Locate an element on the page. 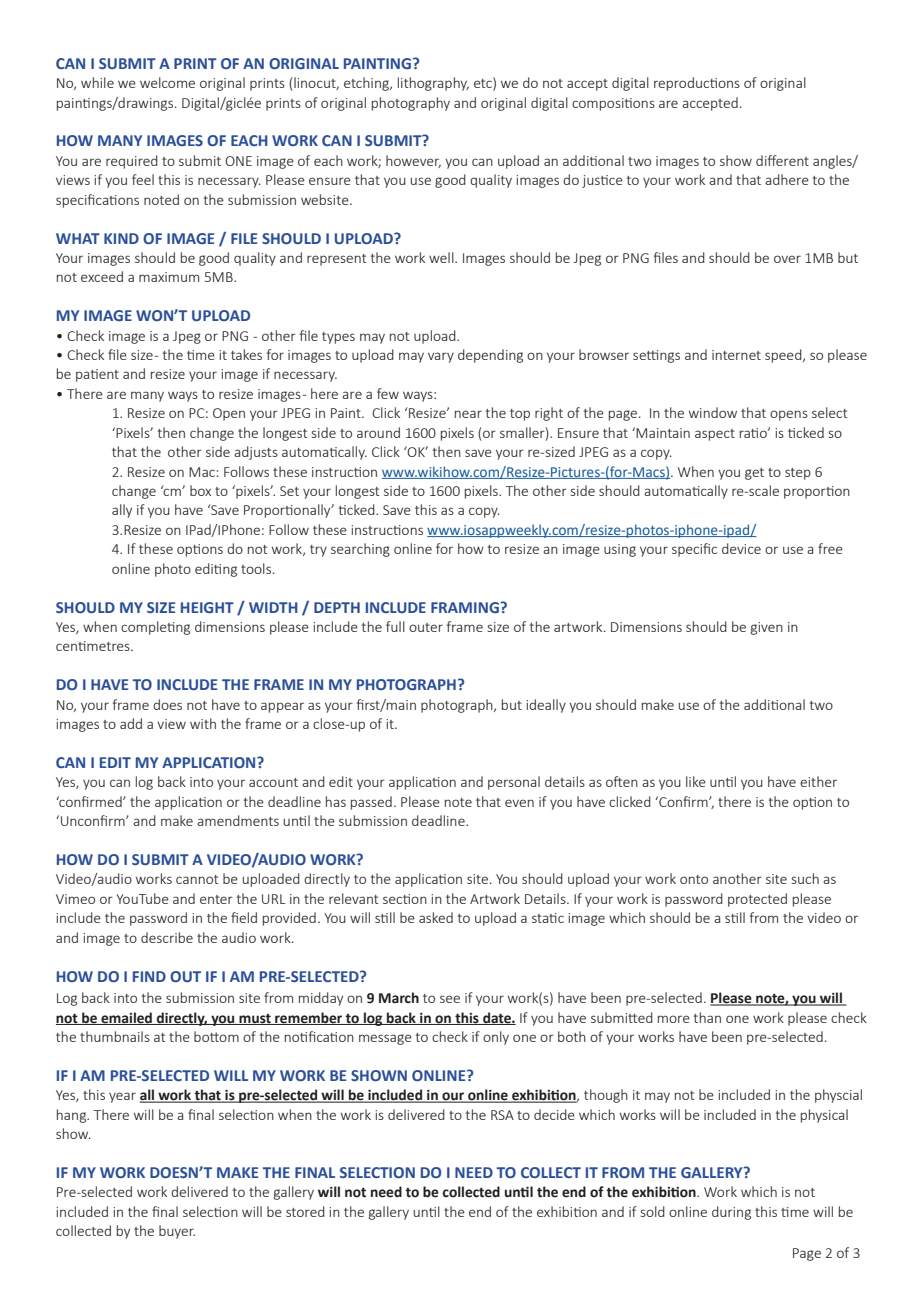  reproductions is located at coordinates (697, 84).
